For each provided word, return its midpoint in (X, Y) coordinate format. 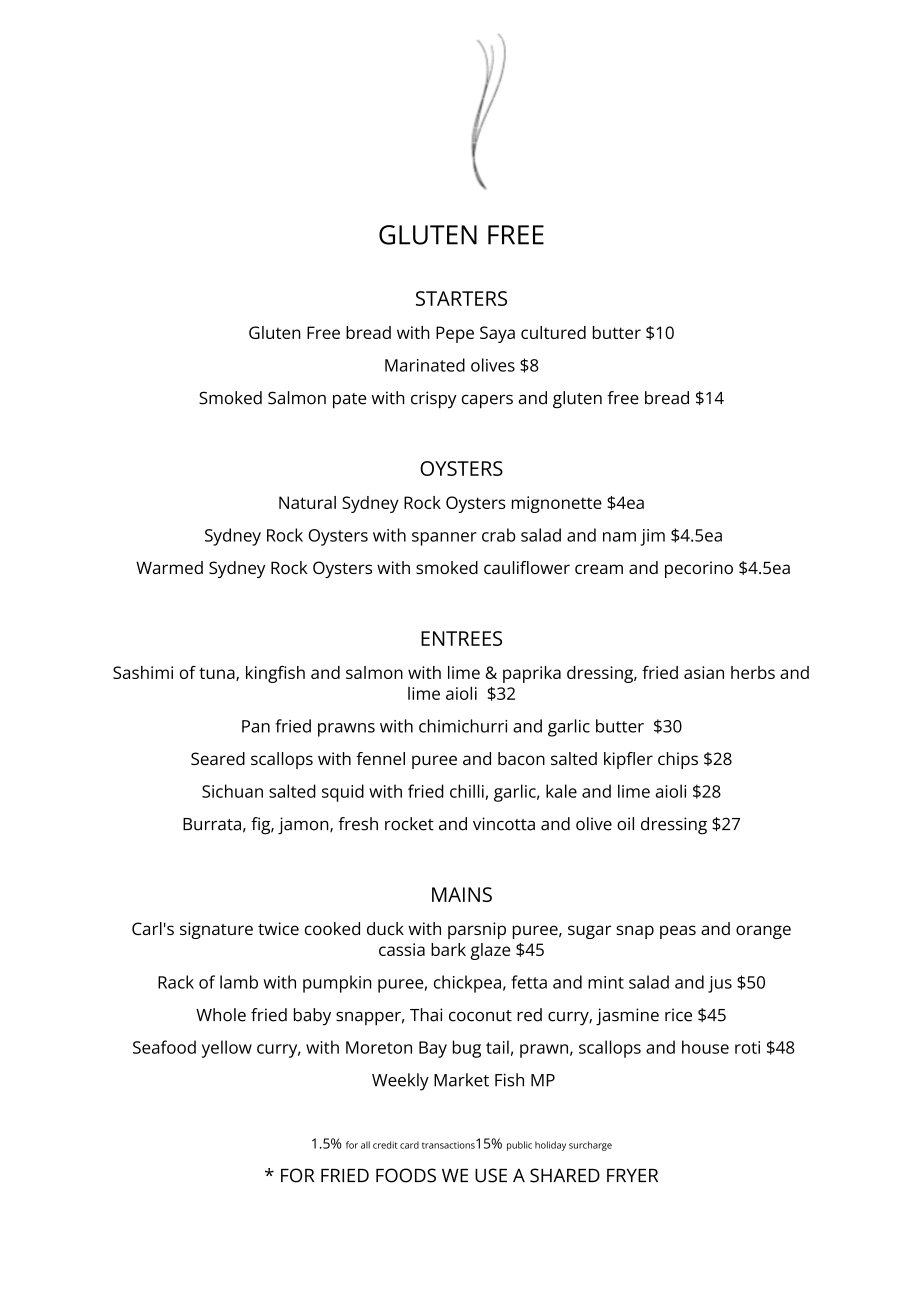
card (409, 1145)
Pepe (455, 334)
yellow (227, 1049)
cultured (553, 332)
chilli (467, 791)
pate (349, 401)
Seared (218, 758)
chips (678, 760)
